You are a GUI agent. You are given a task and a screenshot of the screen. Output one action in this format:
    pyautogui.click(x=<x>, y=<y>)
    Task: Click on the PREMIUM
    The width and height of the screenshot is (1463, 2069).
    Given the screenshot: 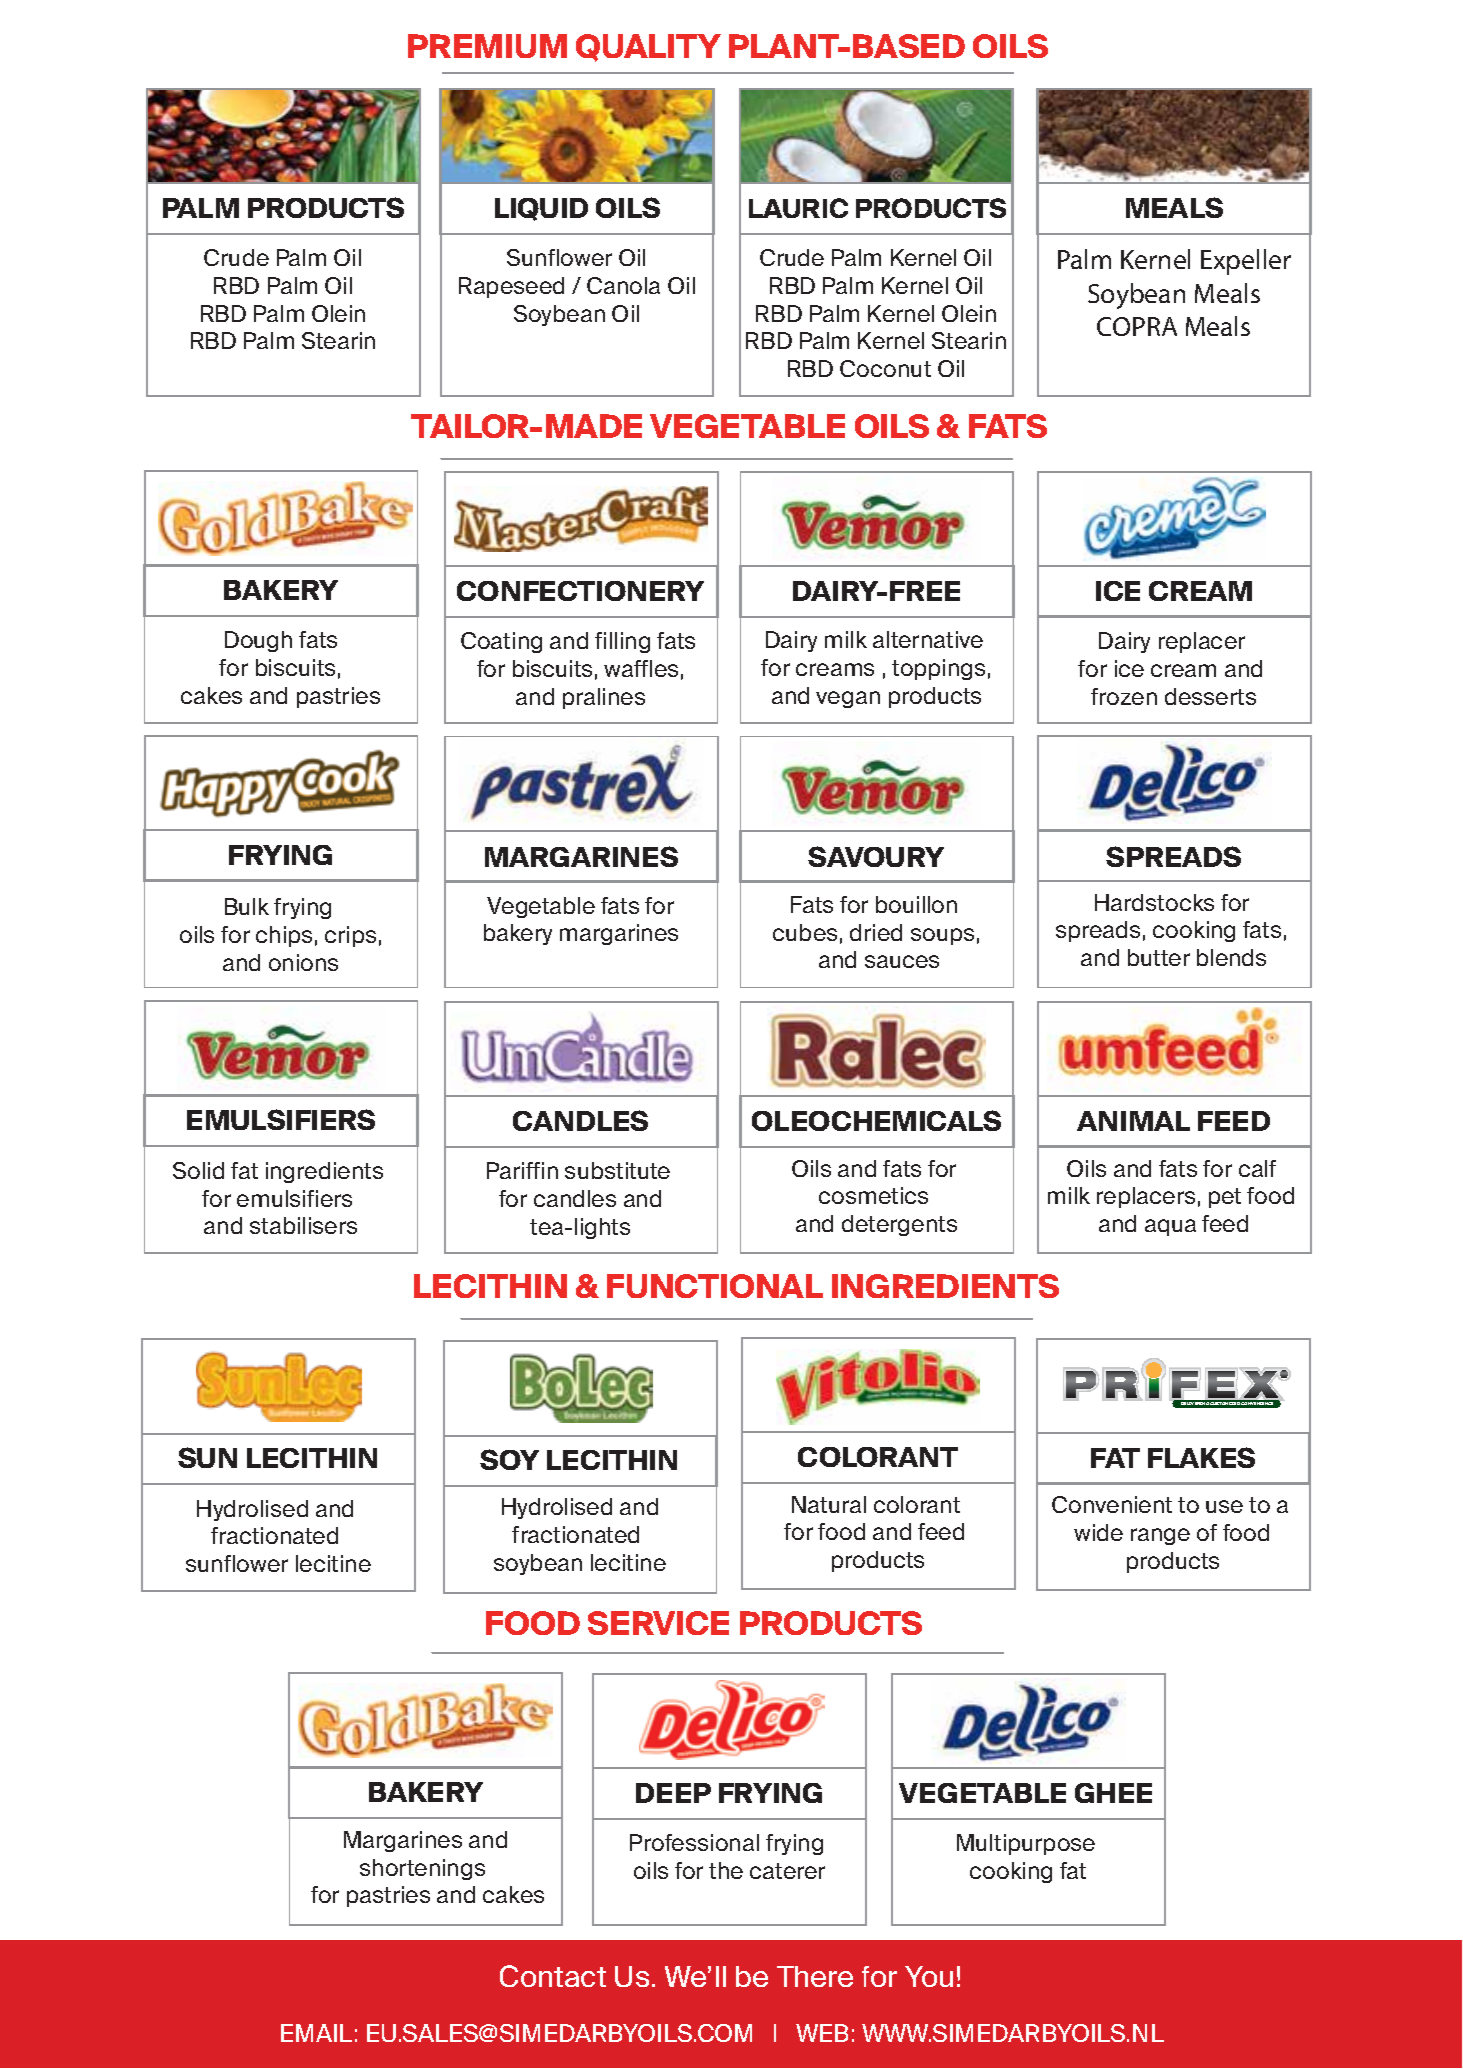 What is the action you would take?
    pyautogui.click(x=487, y=46)
